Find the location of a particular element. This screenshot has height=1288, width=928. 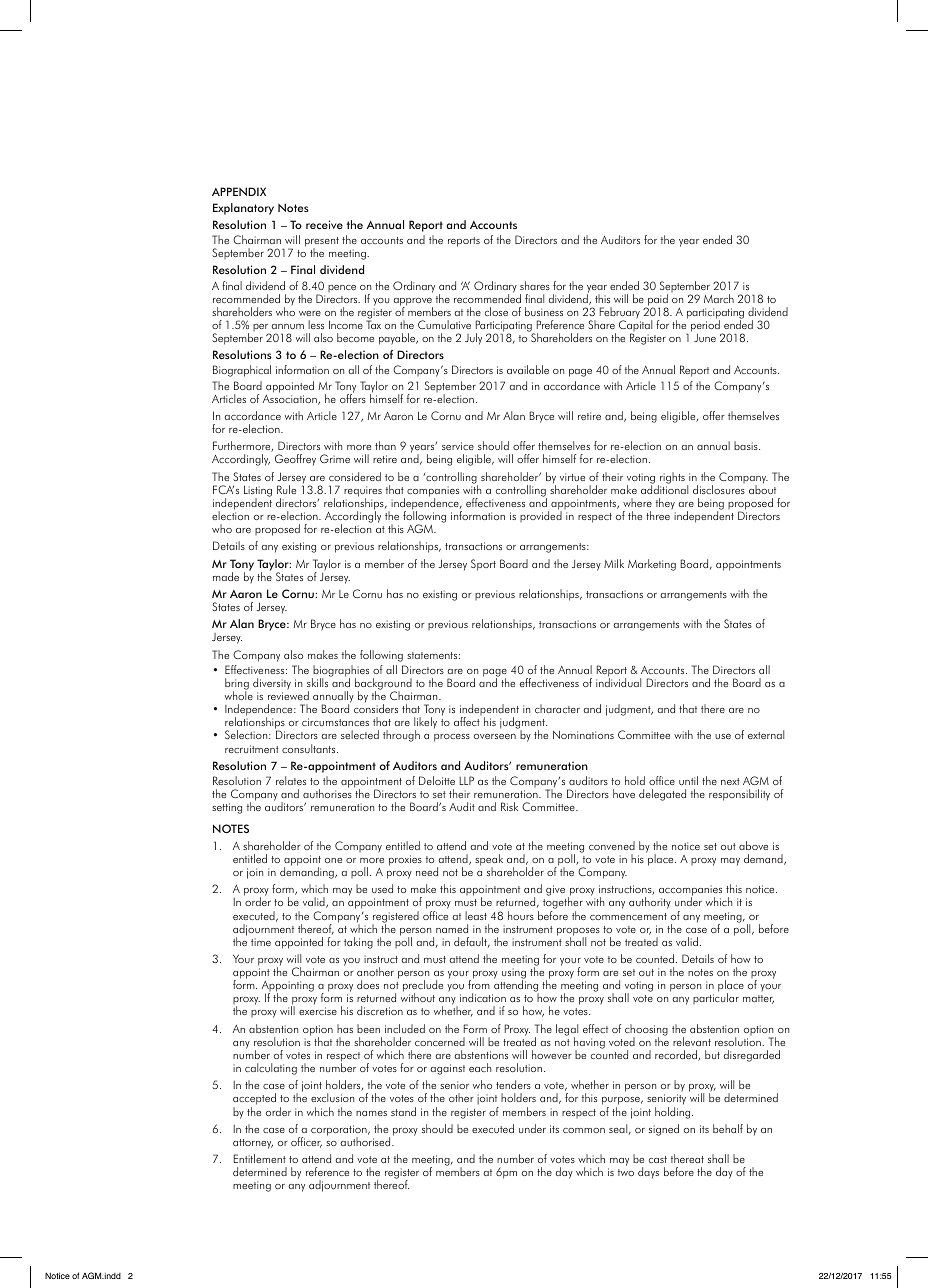

Entitlement is located at coordinates (260, 1158).
